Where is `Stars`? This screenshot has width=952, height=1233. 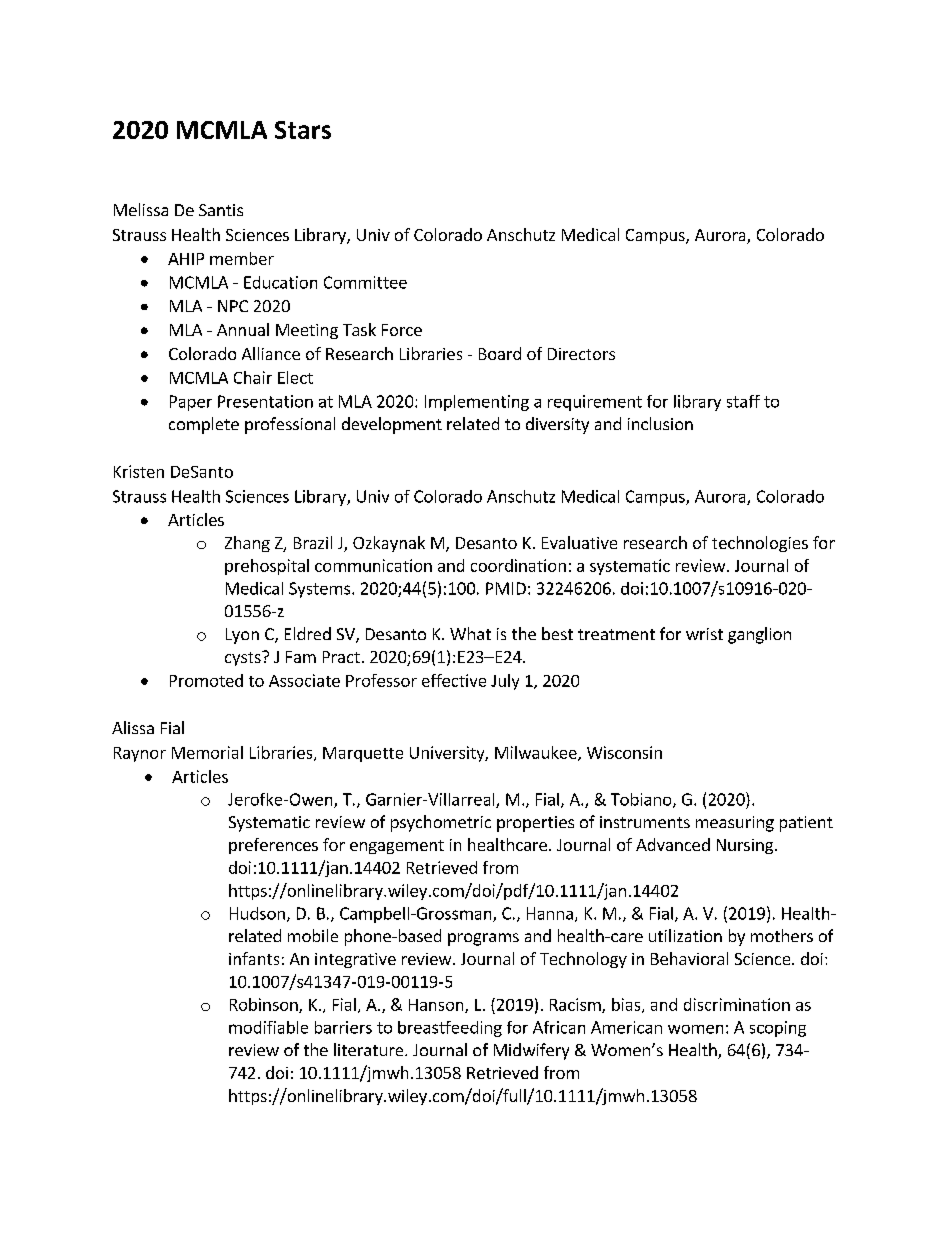
Stars is located at coordinates (303, 130).
